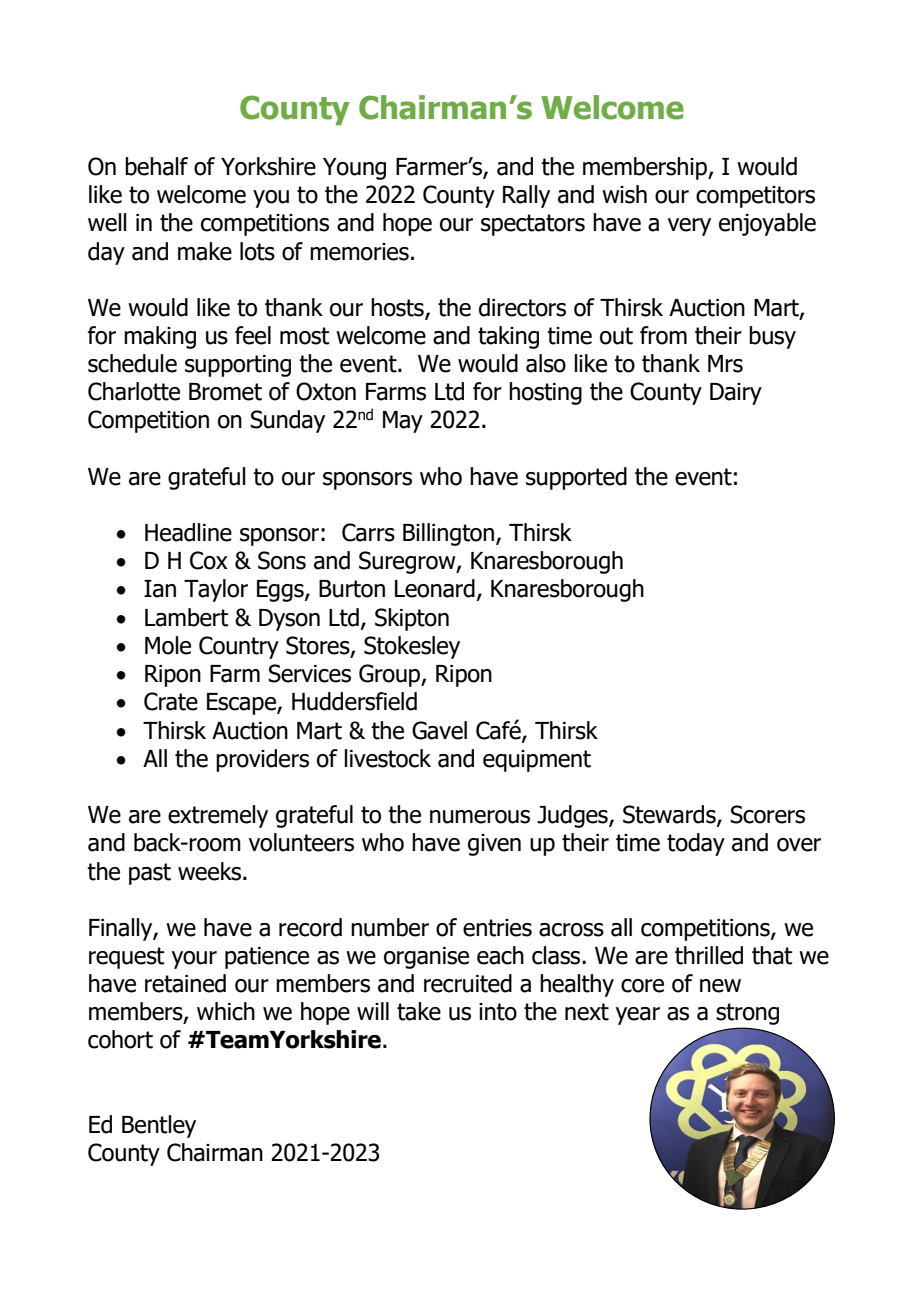  What do you see at coordinates (168, 645) in the image?
I see `Mole` at bounding box center [168, 645].
